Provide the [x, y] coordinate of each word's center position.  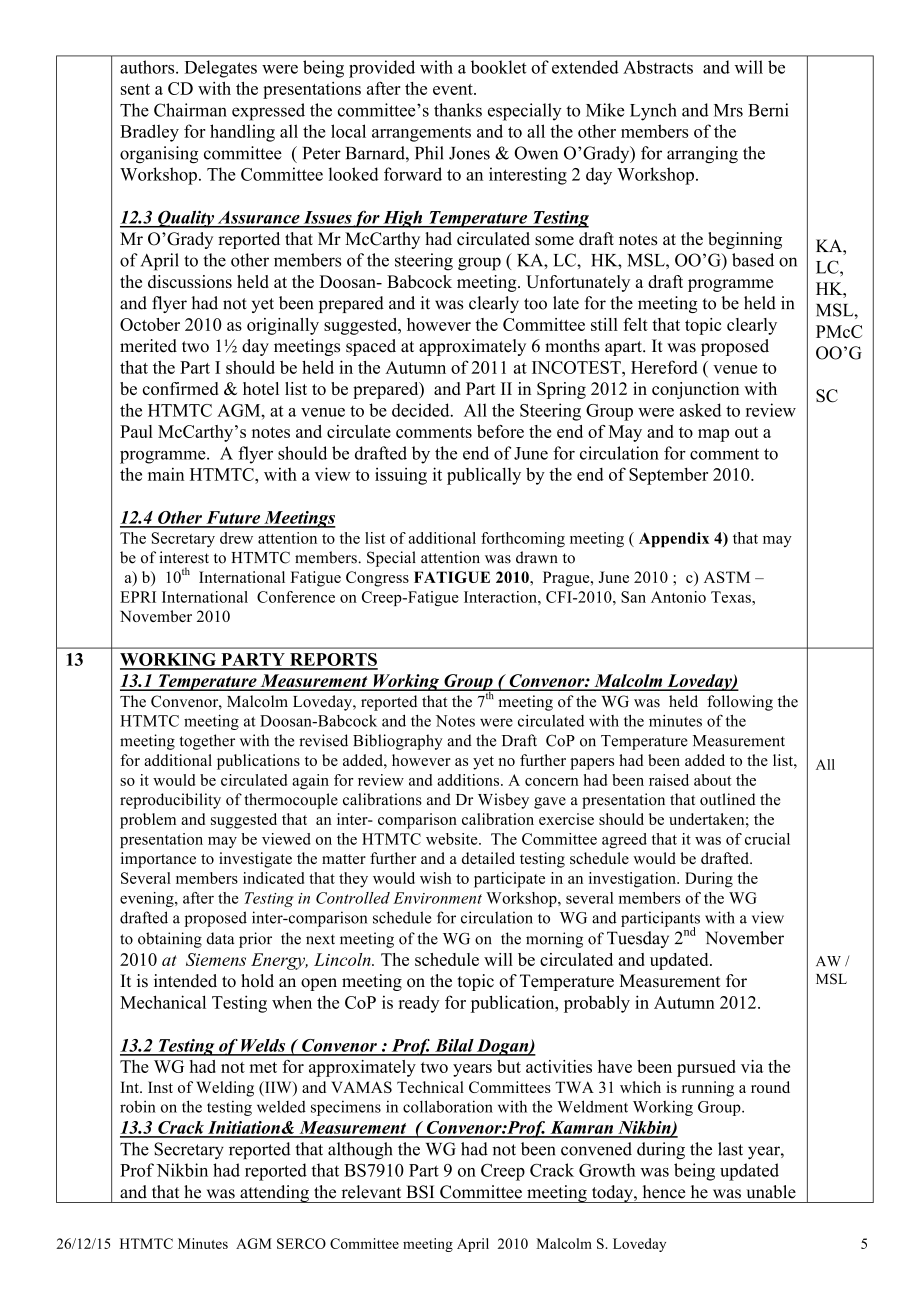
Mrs [728, 110]
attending [274, 1194]
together [207, 742]
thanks [458, 110]
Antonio [678, 597]
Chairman [190, 110]
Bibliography [398, 742]
